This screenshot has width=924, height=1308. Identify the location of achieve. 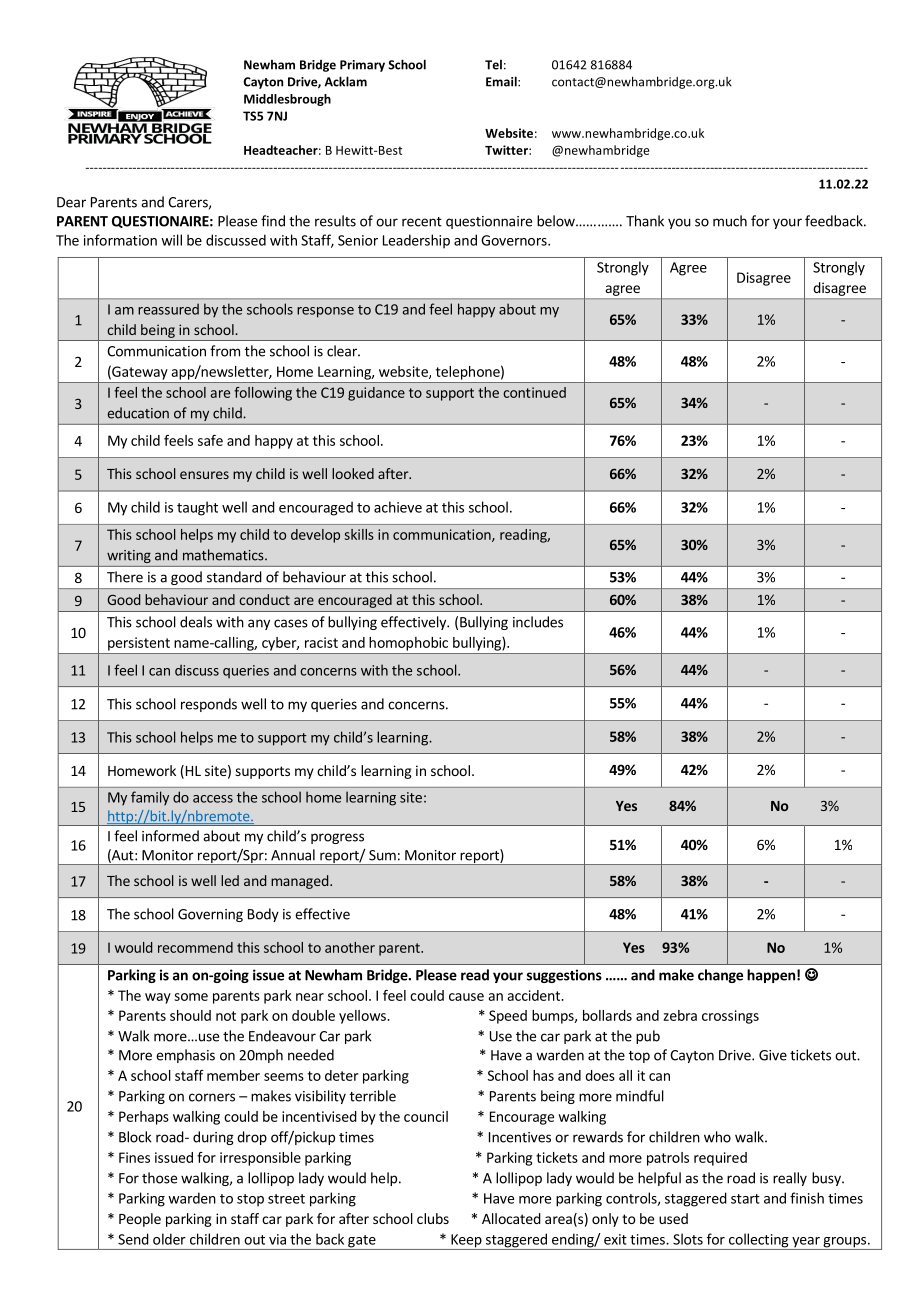
(398, 507).
